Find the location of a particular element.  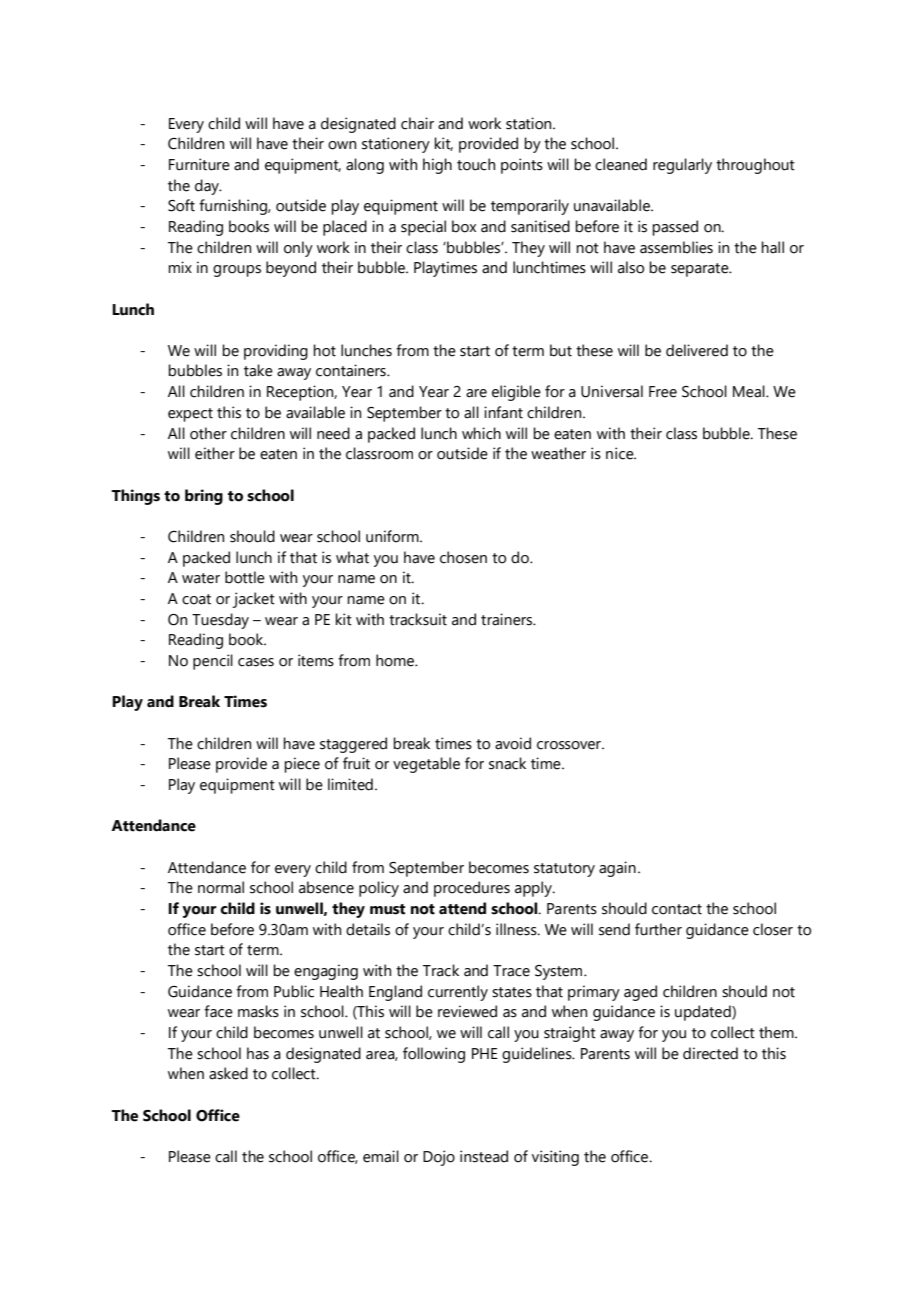

trainers is located at coordinates (508, 619).
